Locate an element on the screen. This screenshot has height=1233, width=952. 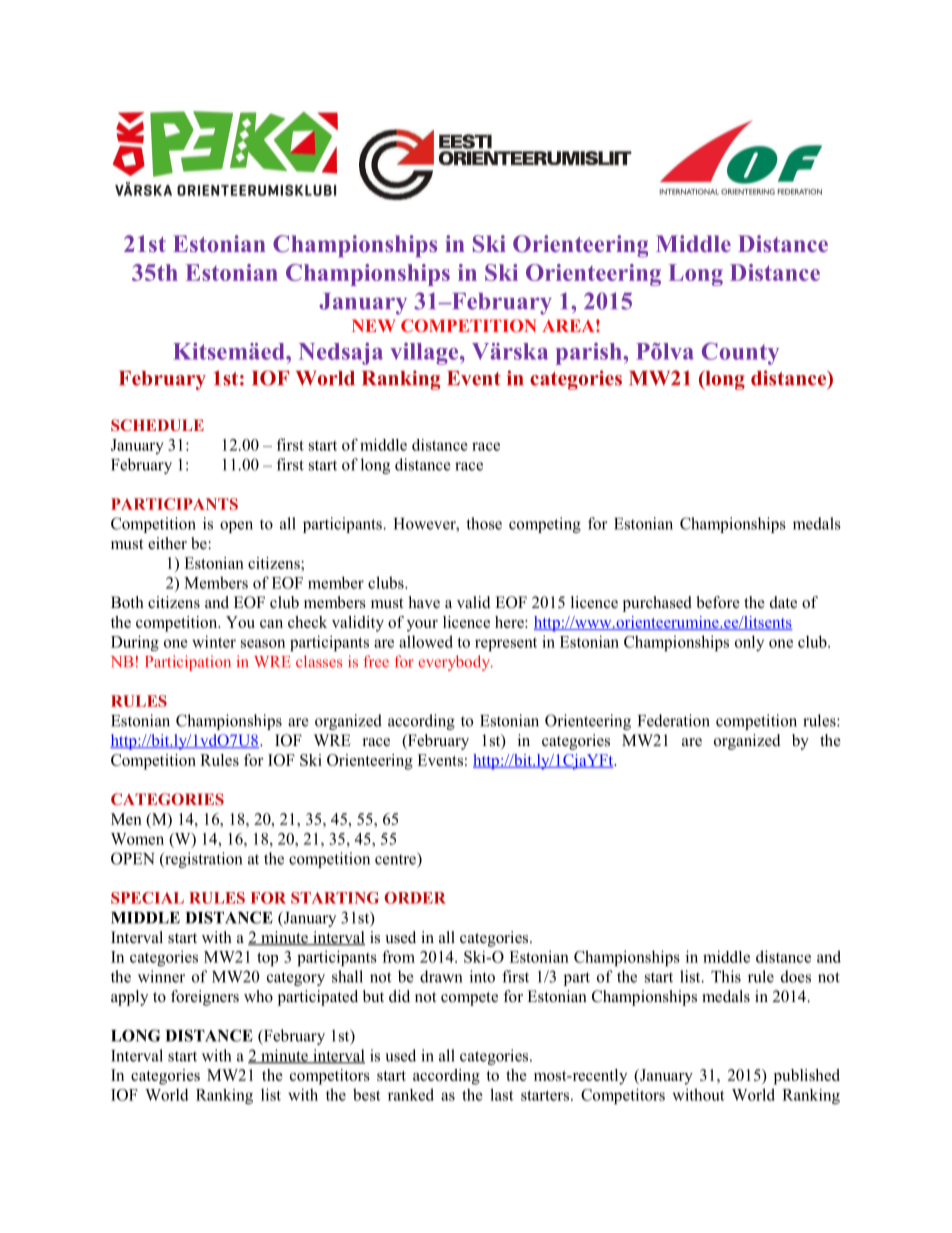
village is located at coordinates (425, 354).
